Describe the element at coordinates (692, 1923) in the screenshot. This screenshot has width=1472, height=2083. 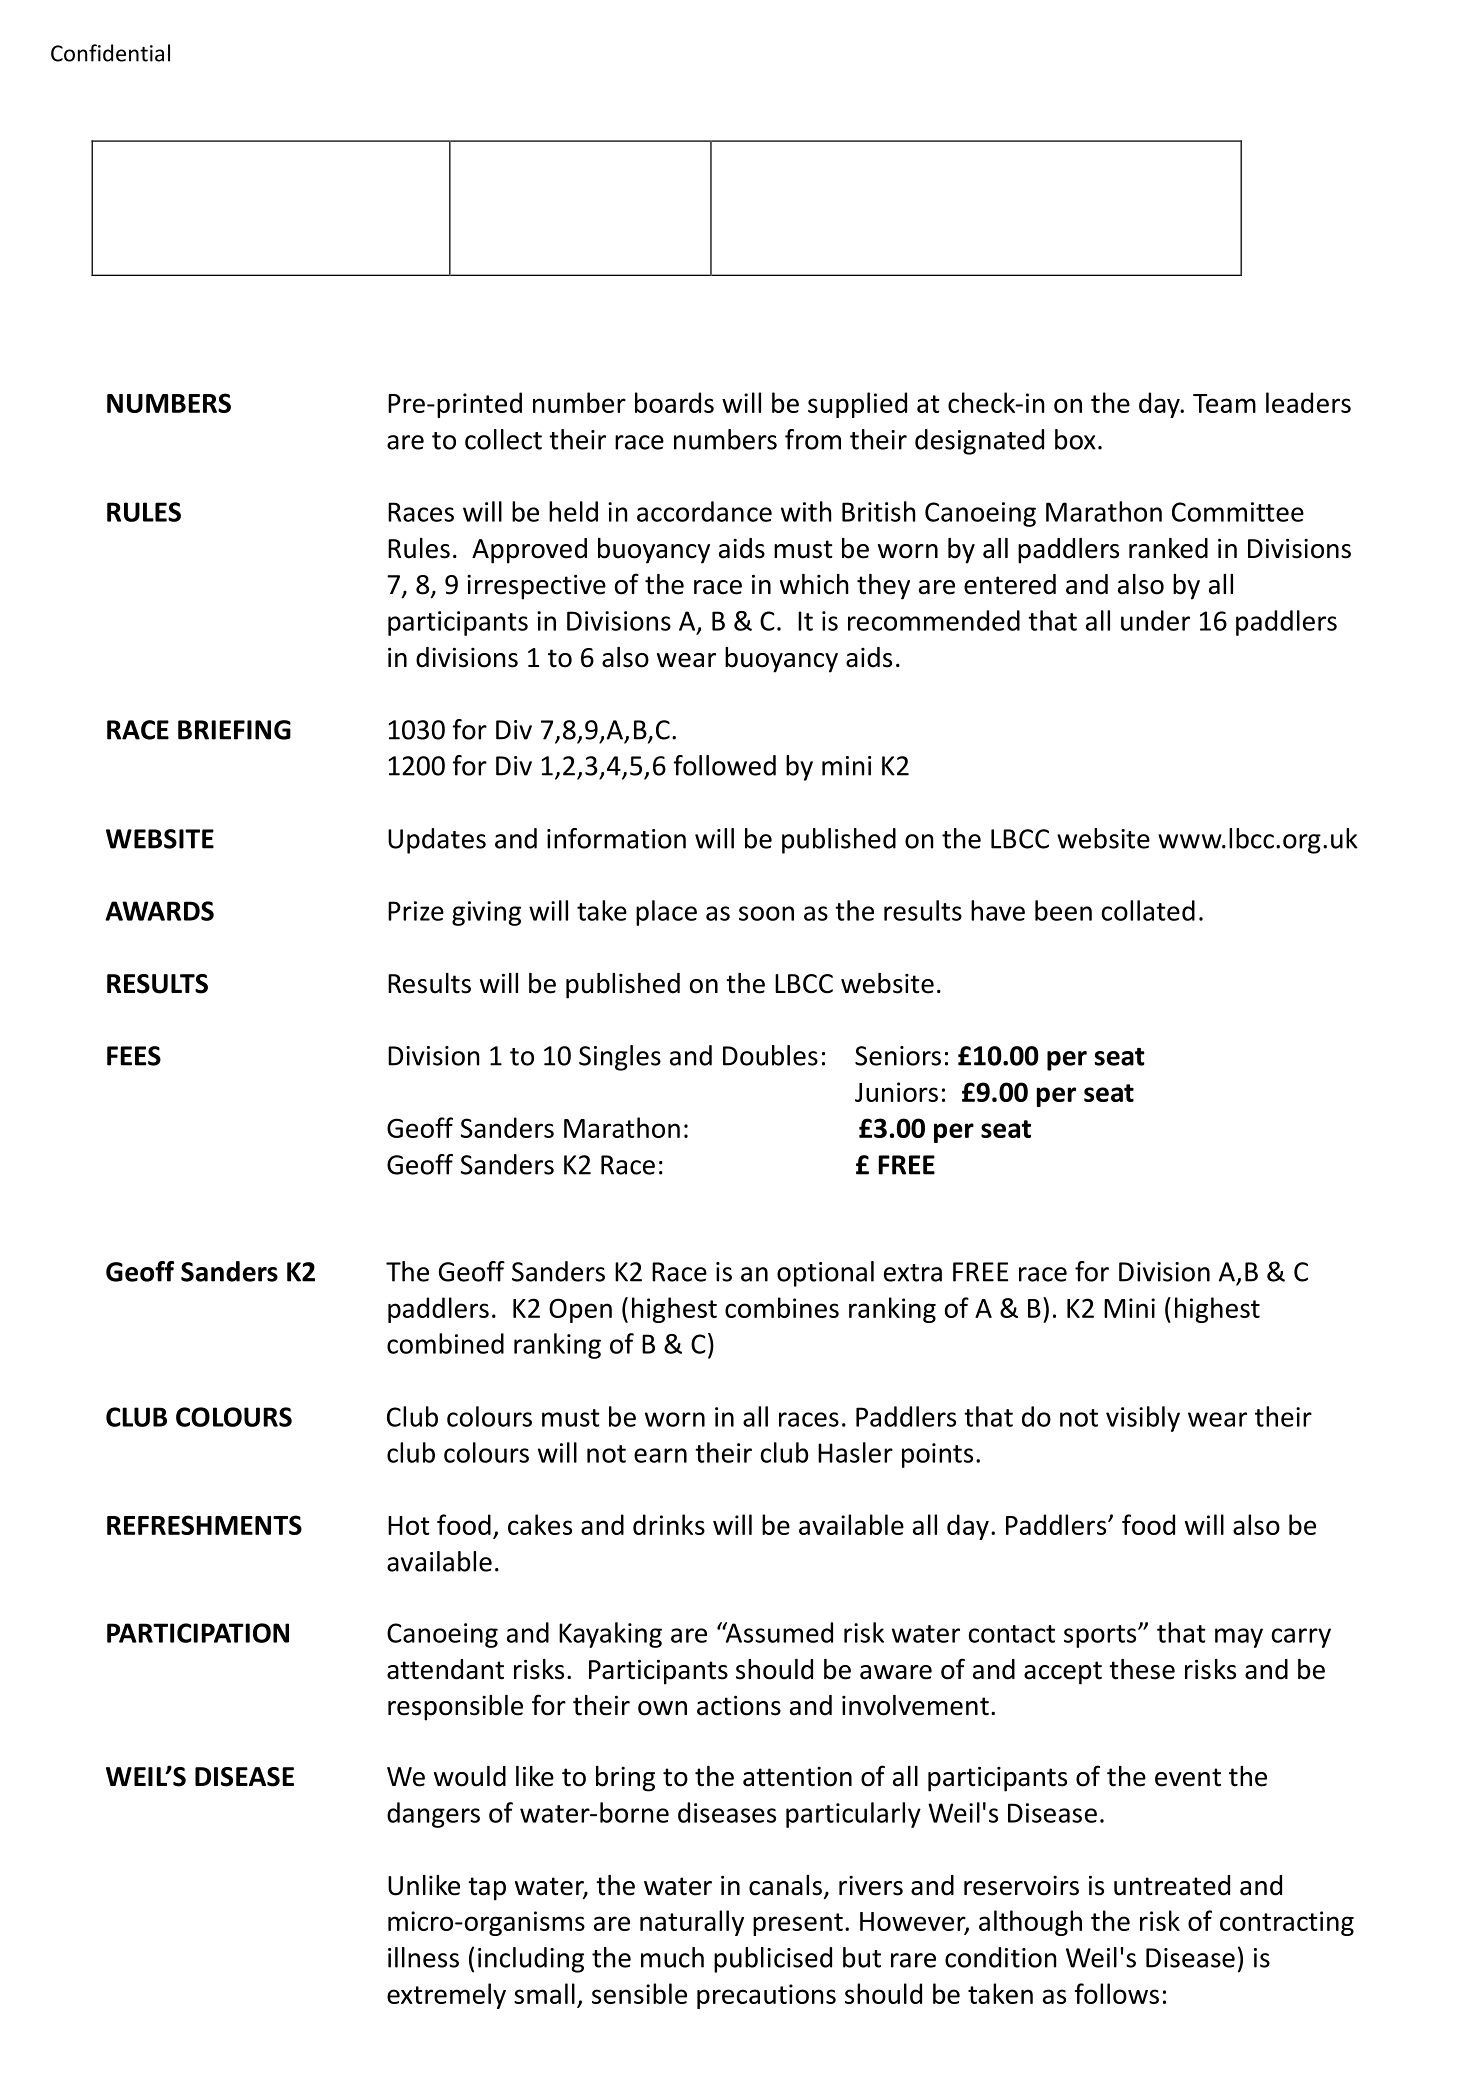
I see `naturally` at that location.
